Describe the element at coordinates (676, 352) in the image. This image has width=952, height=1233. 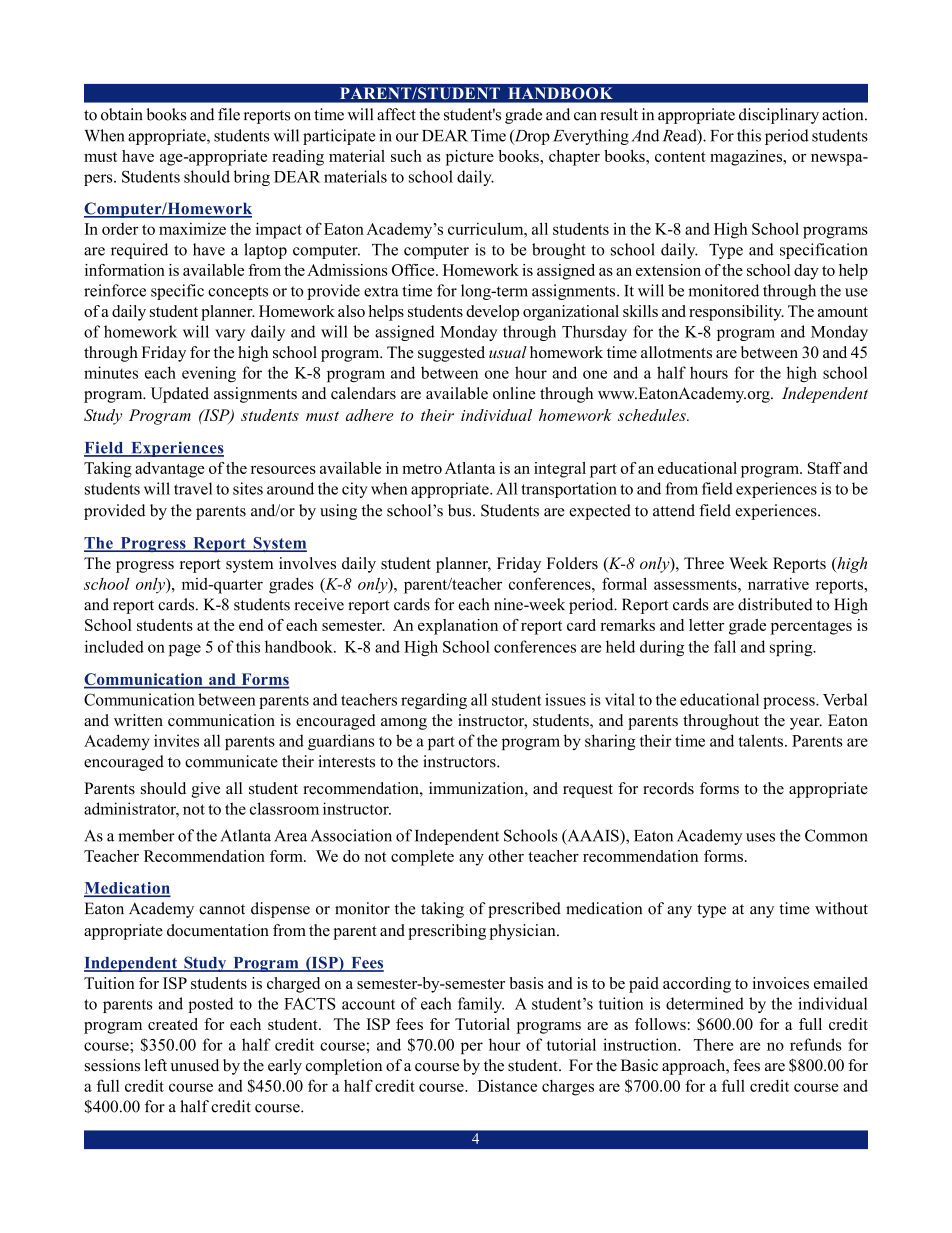
I see `allotments` at that location.
